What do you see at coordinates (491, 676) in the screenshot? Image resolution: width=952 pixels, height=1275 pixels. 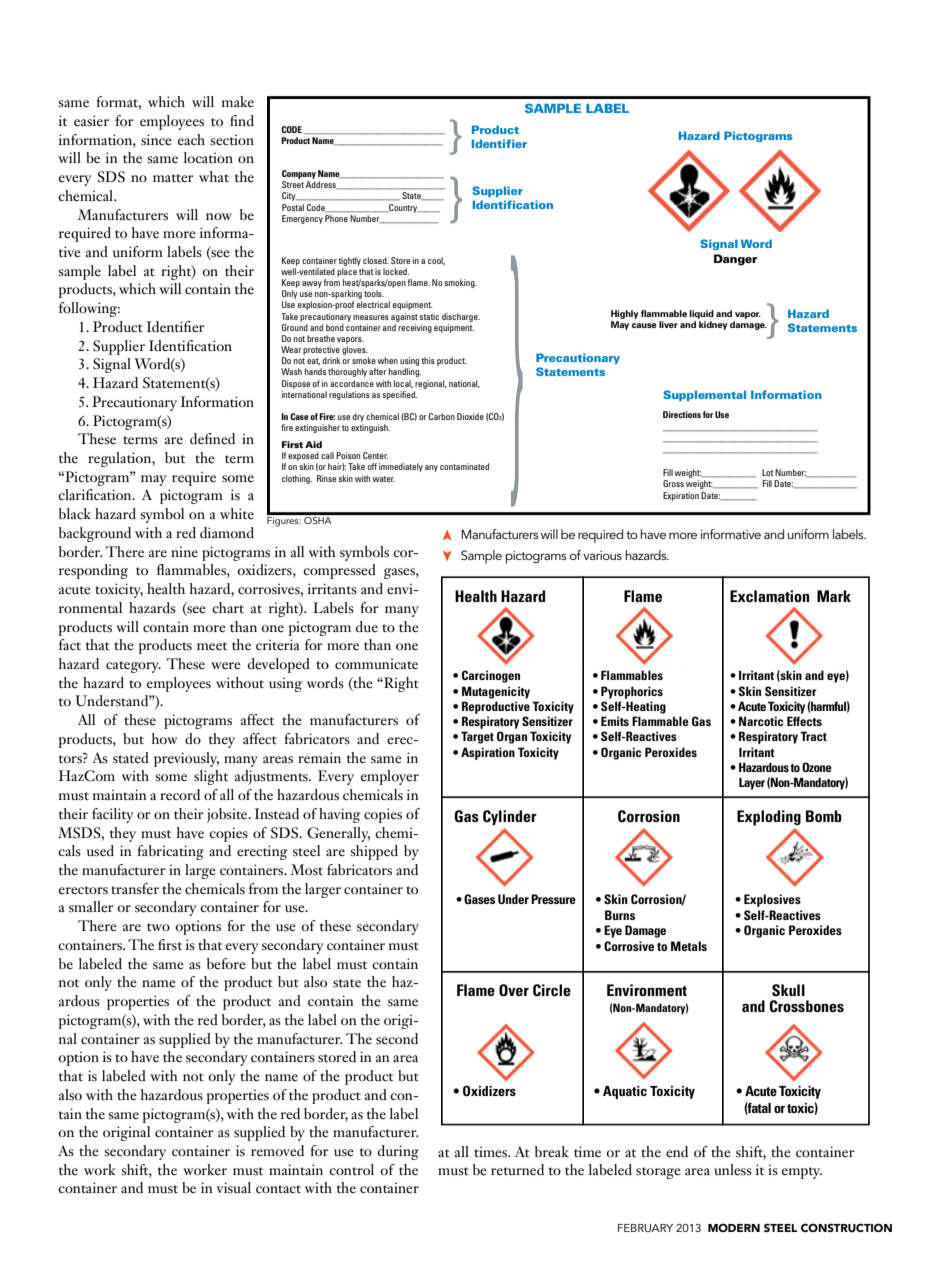 I see `Carcinogen` at bounding box center [491, 676].
